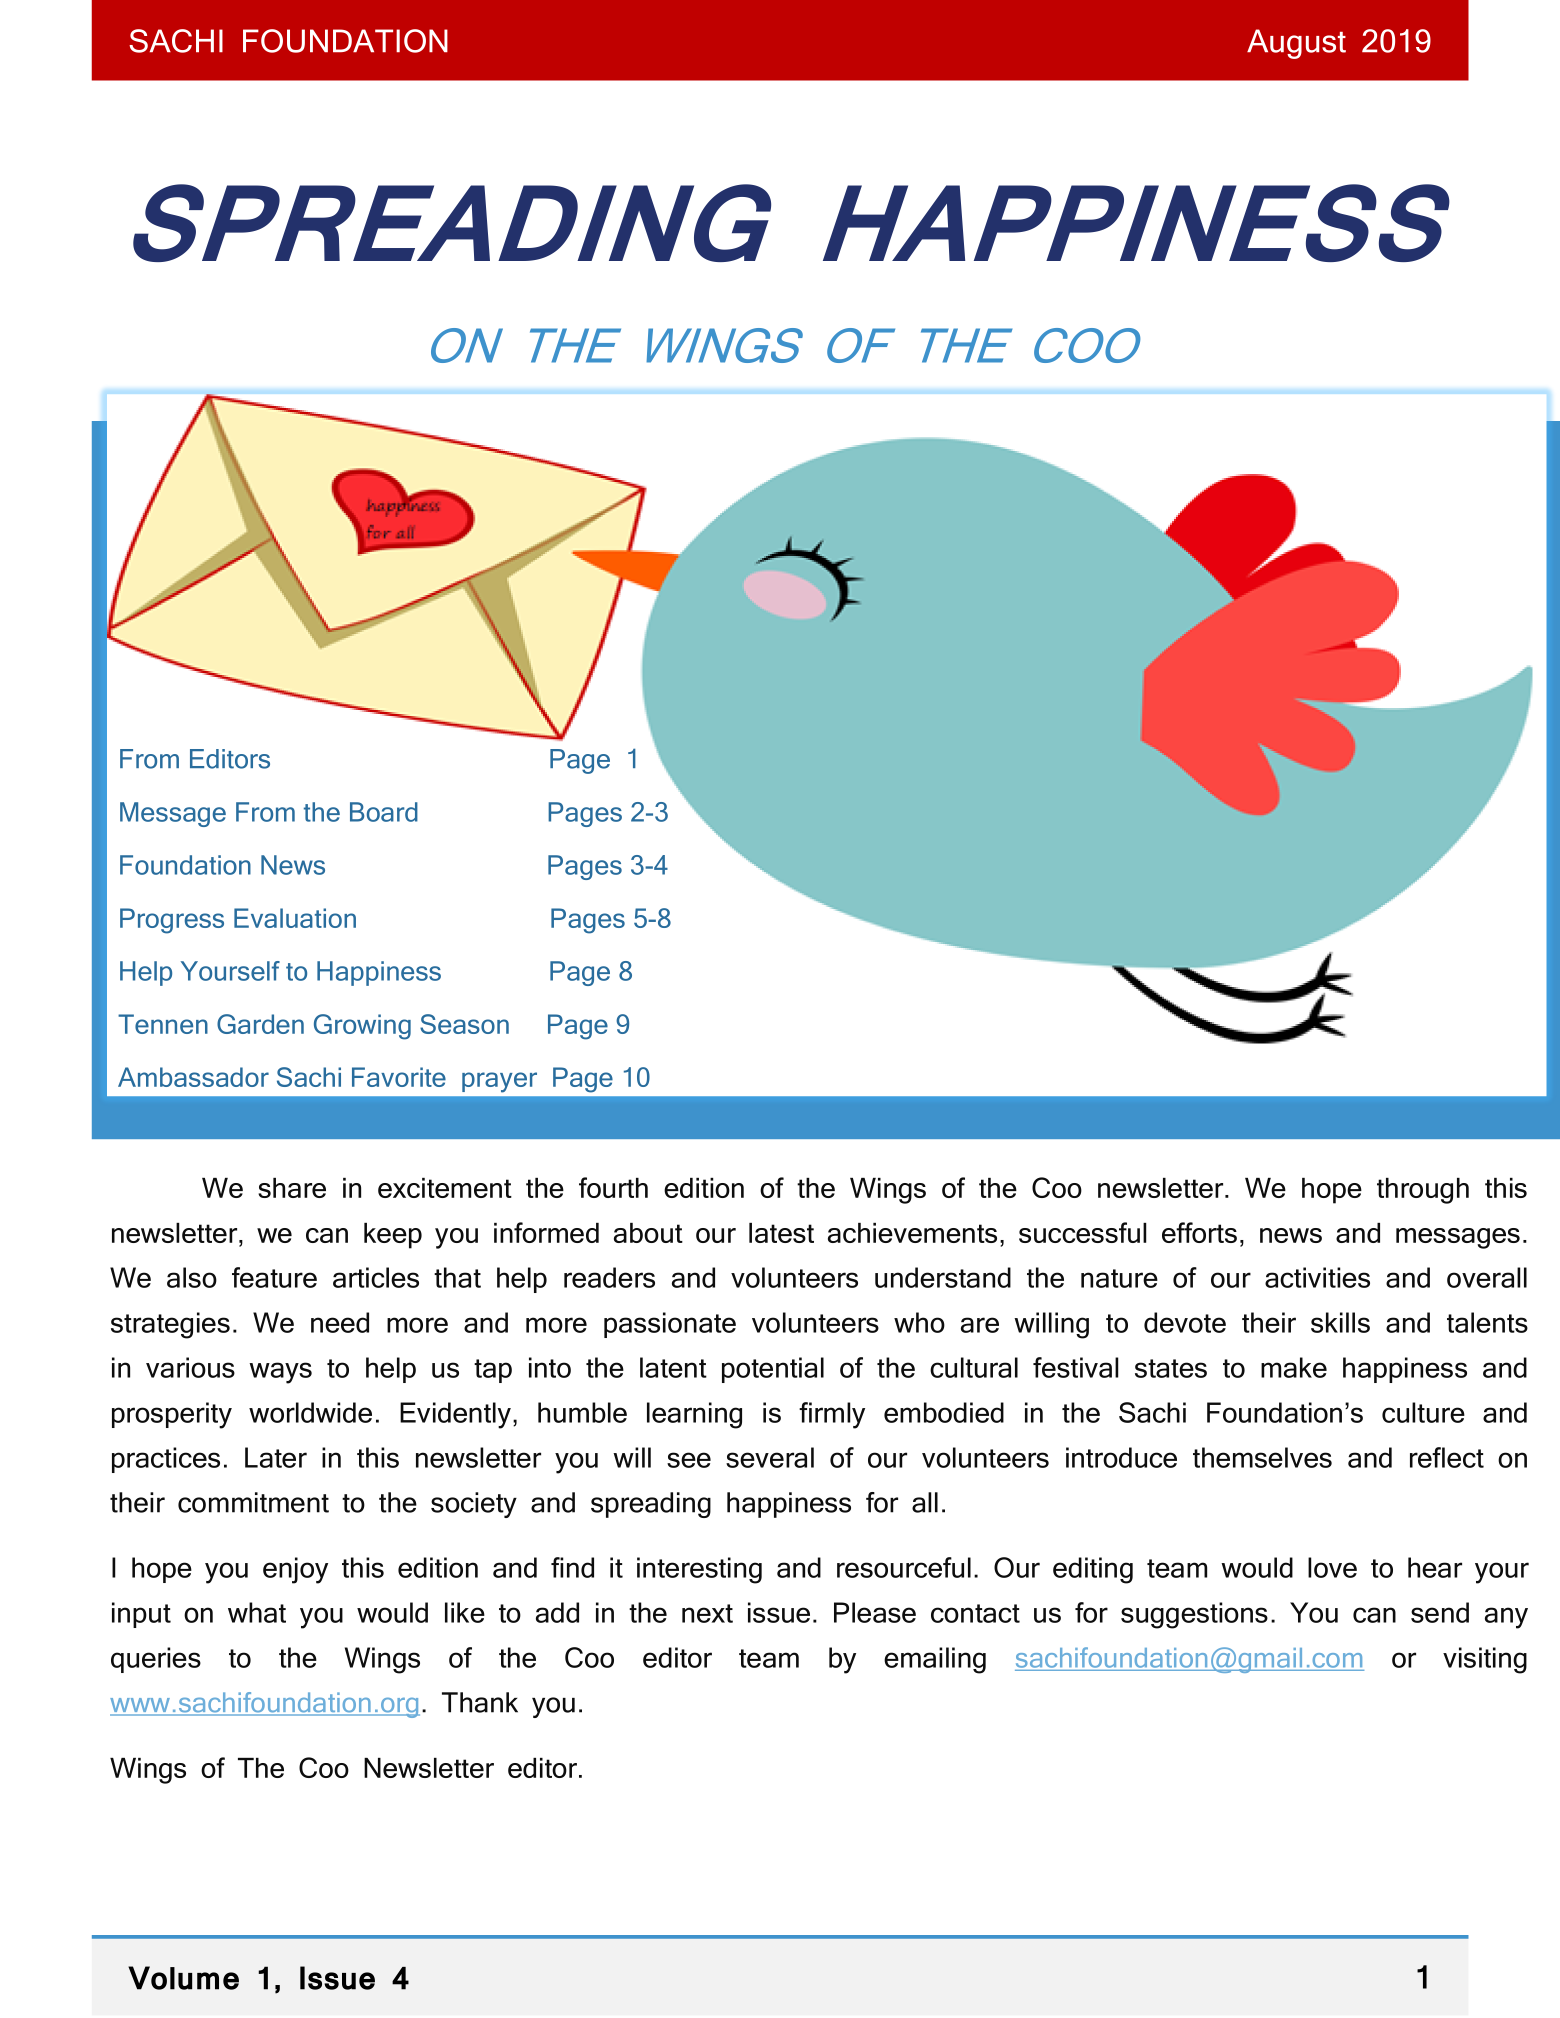 The height and width of the screenshot is (2018, 1560). Describe the element at coordinates (1296, 44) in the screenshot. I see `August` at that location.
